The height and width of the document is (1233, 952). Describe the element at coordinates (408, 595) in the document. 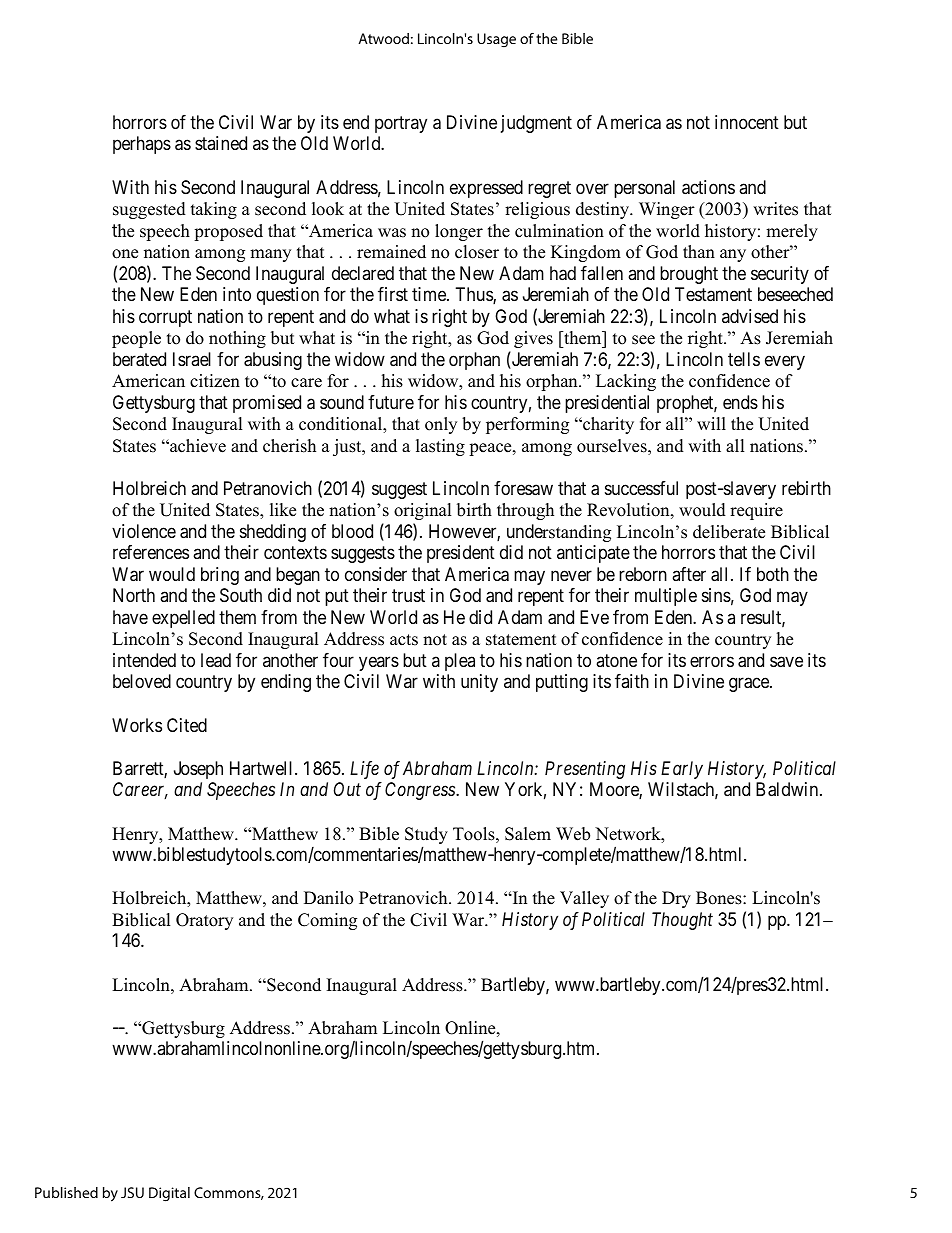

I see `trust` at that location.
